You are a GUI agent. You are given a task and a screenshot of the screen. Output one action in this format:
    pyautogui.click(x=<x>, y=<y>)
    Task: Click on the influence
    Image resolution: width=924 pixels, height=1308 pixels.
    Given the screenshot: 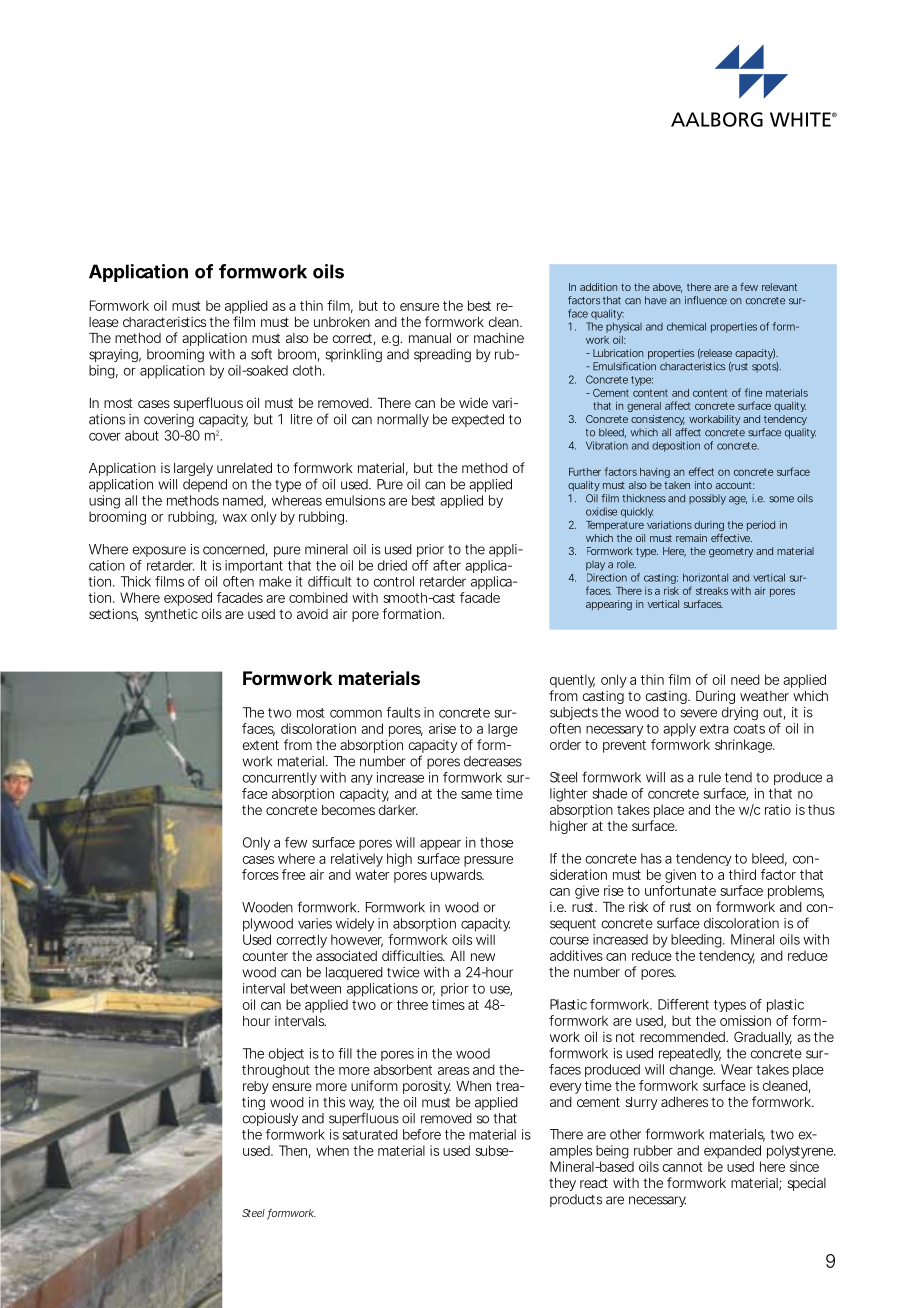 What is the action you would take?
    pyautogui.click(x=706, y=300)
